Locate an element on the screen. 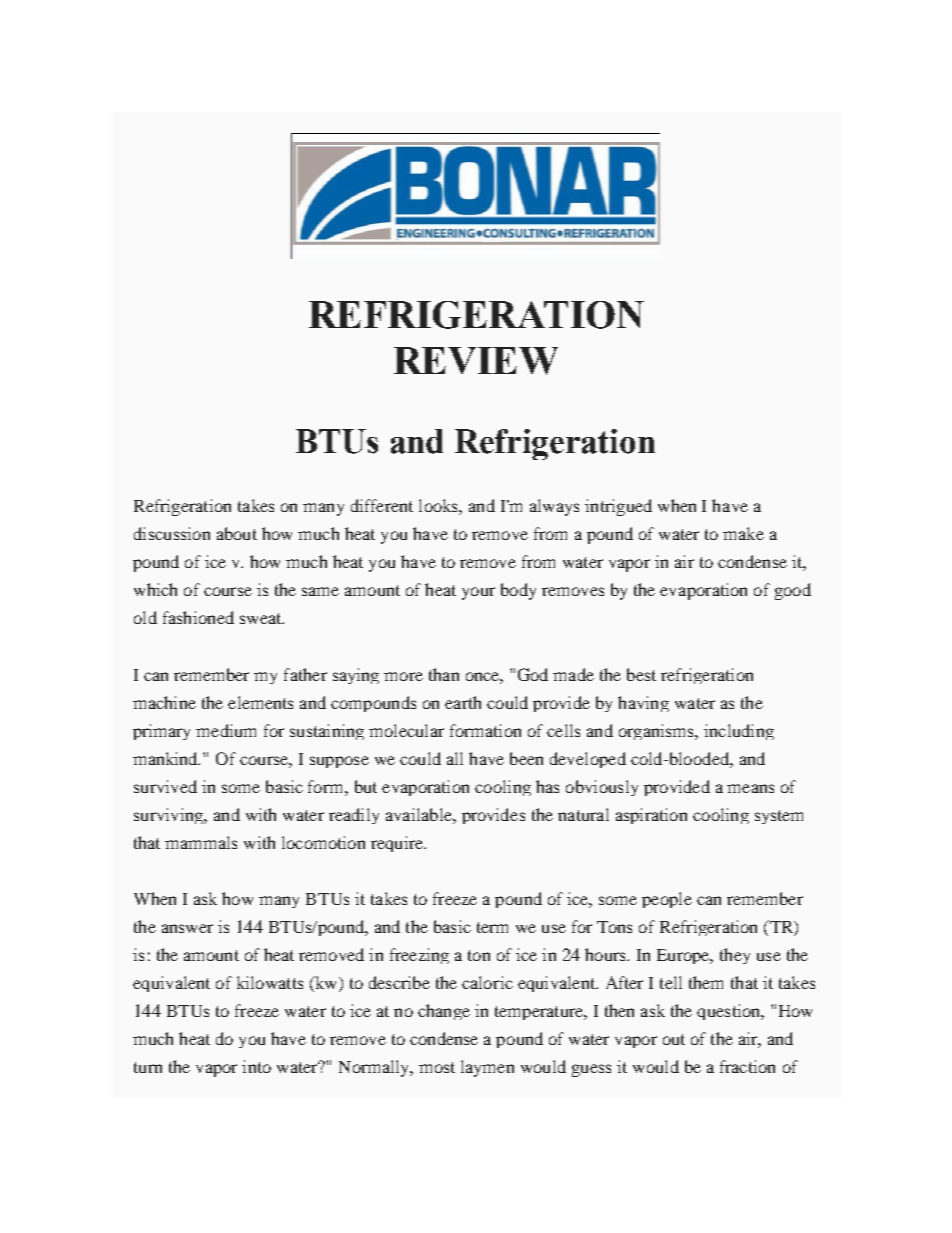 The height and width of the screenshot is (1233, 952). REVIEW is located at coordinates (476, 361).
